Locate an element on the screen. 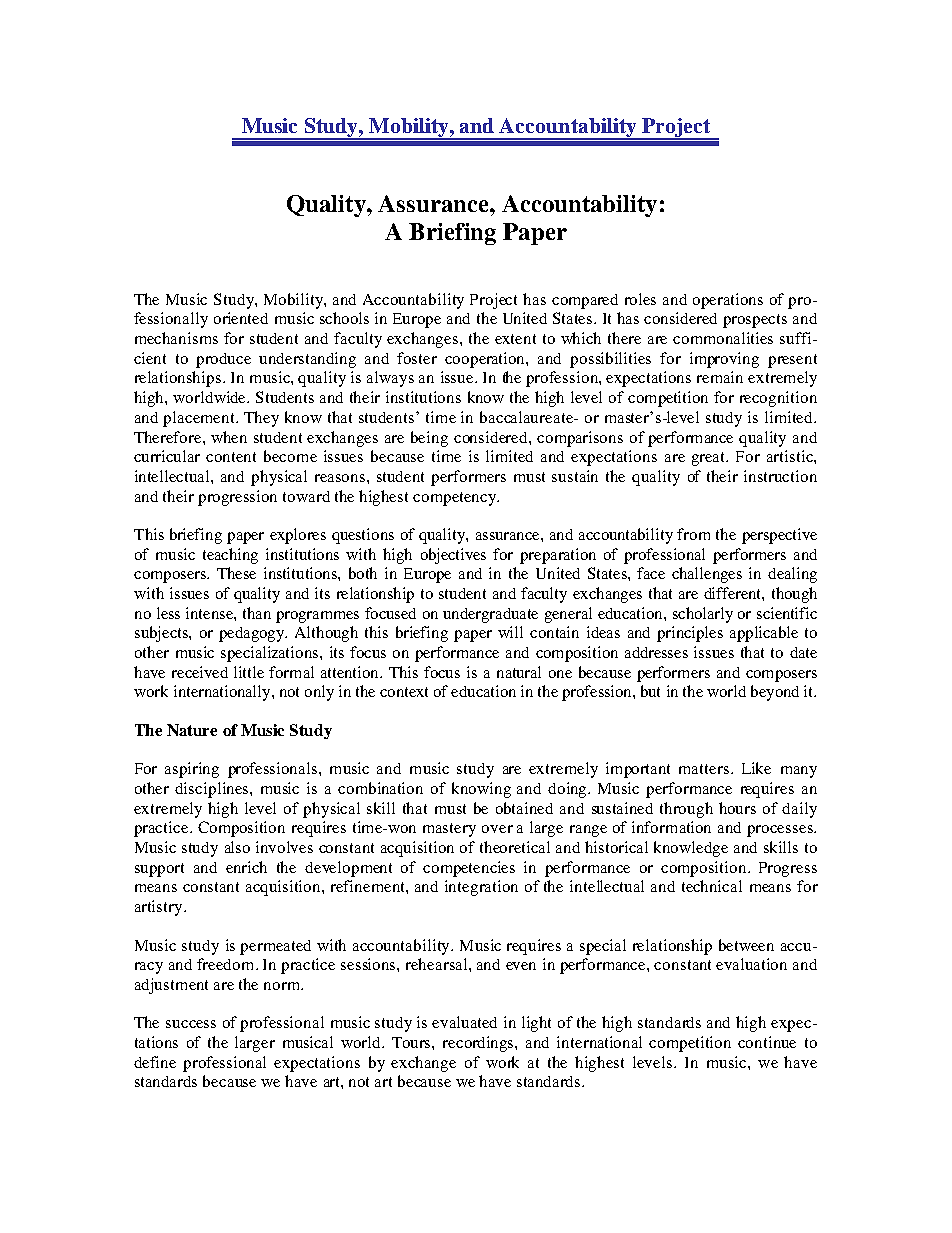 This screenshot has height=1233, width=952. mechanisms is located at coordinates (176, 338).
